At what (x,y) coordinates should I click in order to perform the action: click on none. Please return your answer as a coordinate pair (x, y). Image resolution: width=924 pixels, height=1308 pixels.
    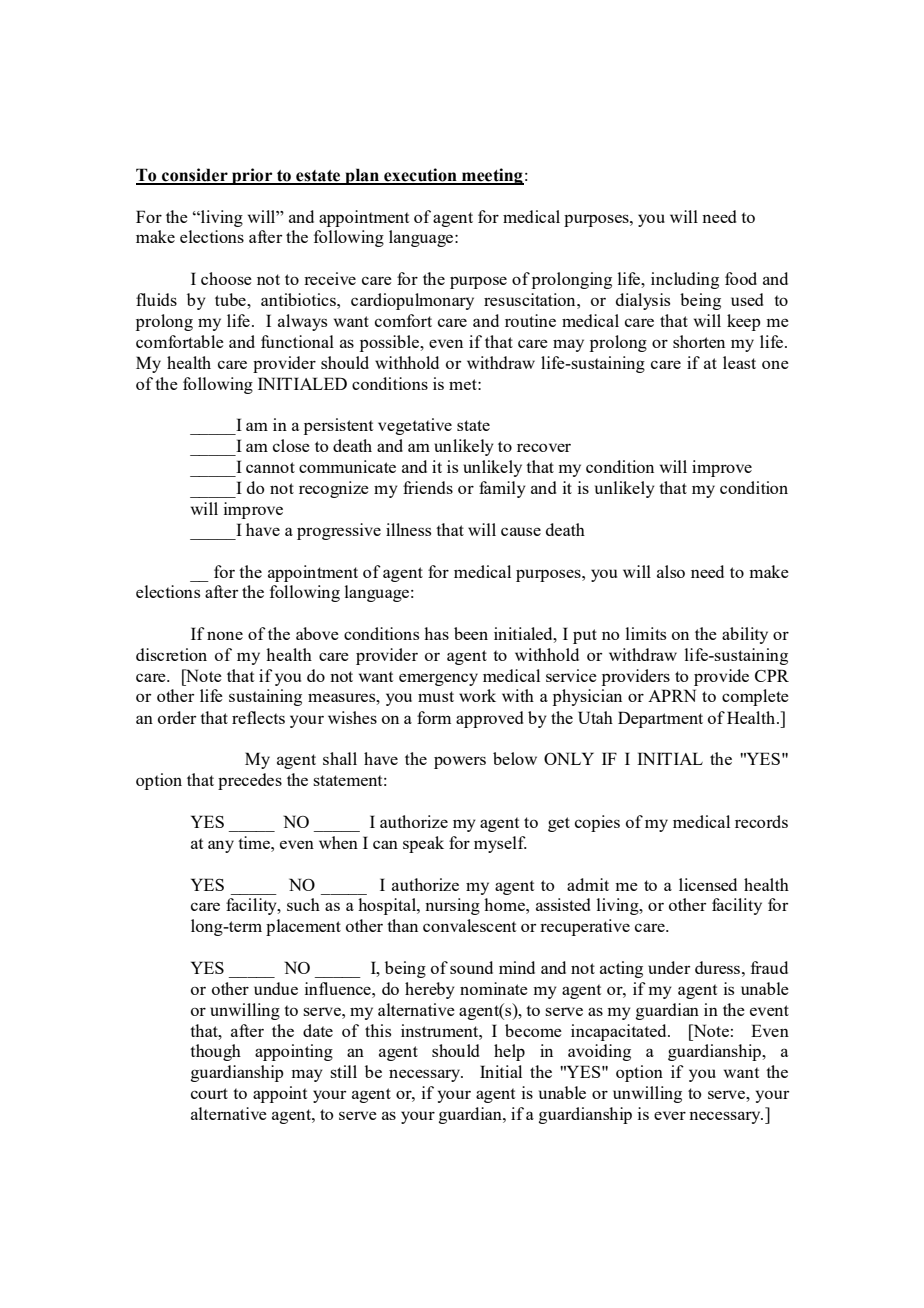
    Looking at the image, I should click on (225, 635).
